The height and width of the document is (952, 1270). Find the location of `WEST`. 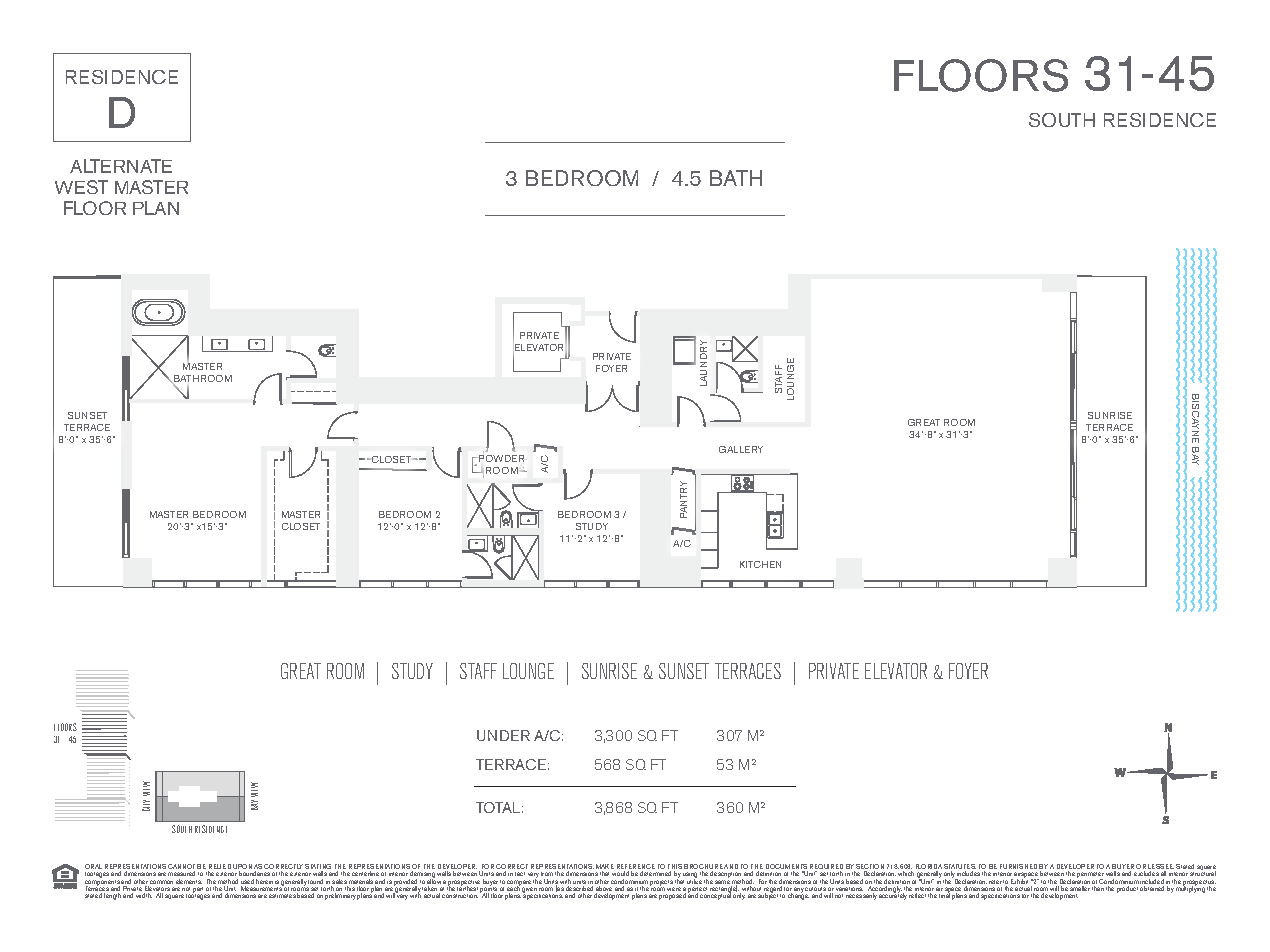

WEST is located at coordinates (81, 187).
